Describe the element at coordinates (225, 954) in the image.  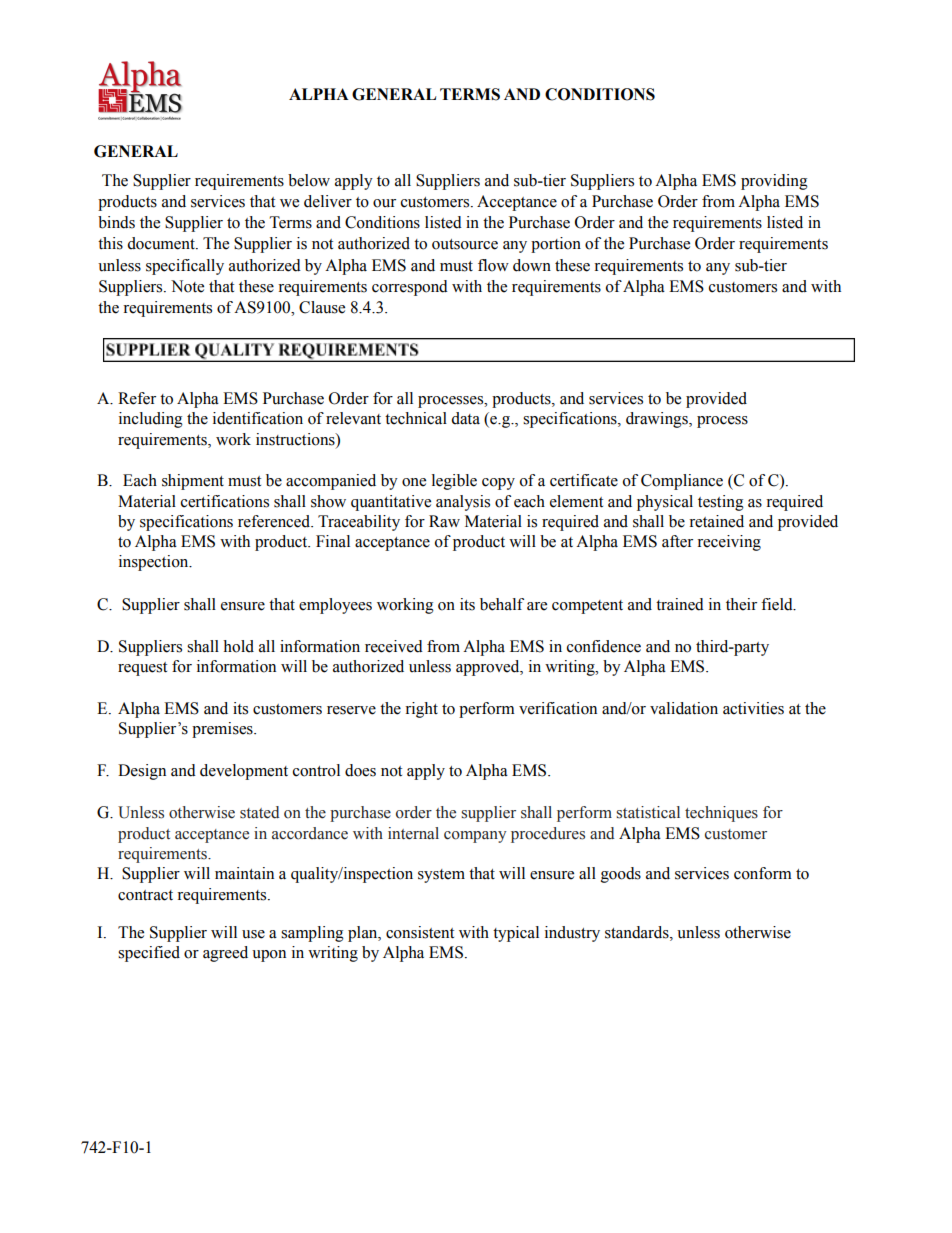
I see `agreed` at that location.
